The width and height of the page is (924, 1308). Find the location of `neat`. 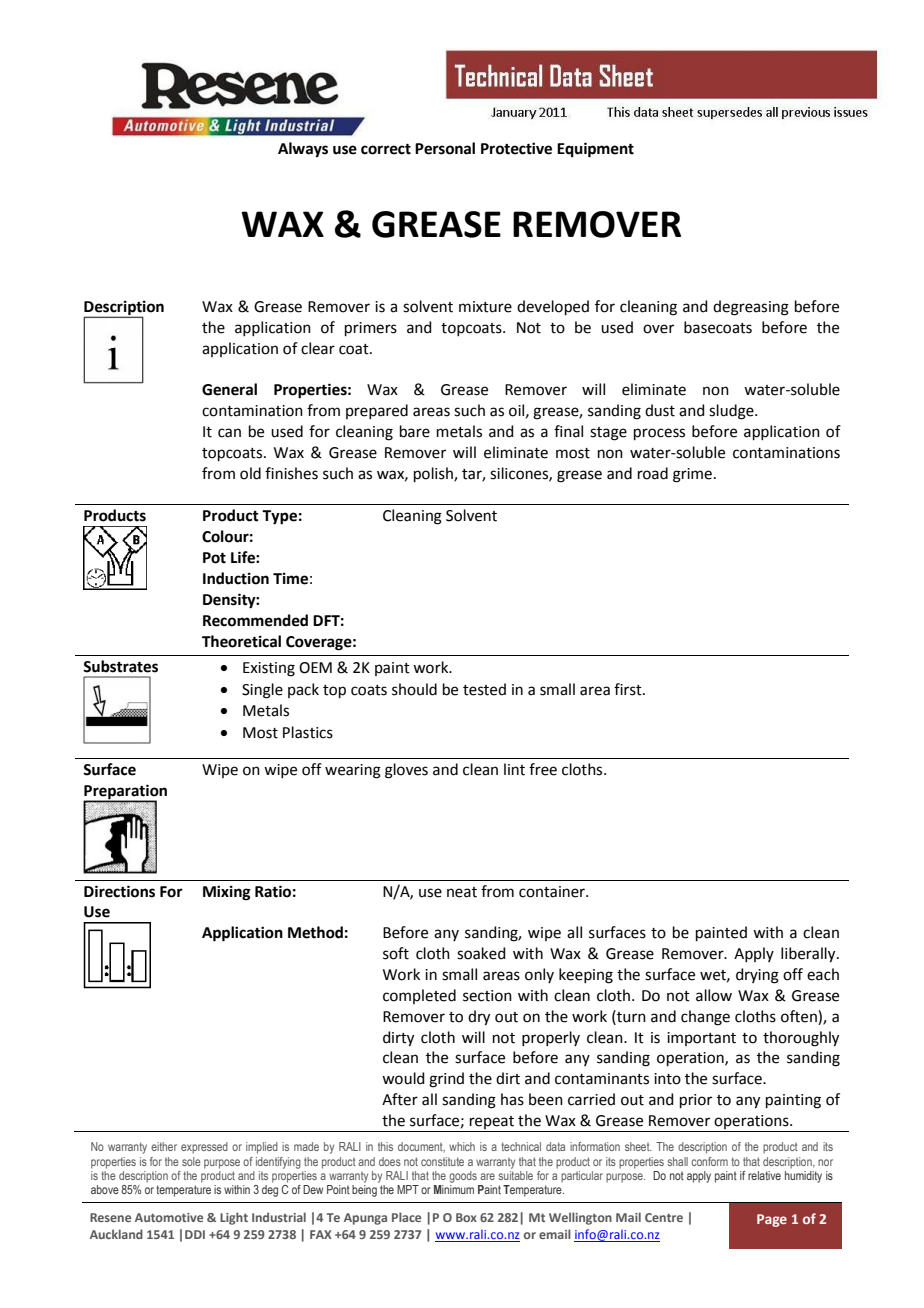

neat is located at coordinates (462, 892).
